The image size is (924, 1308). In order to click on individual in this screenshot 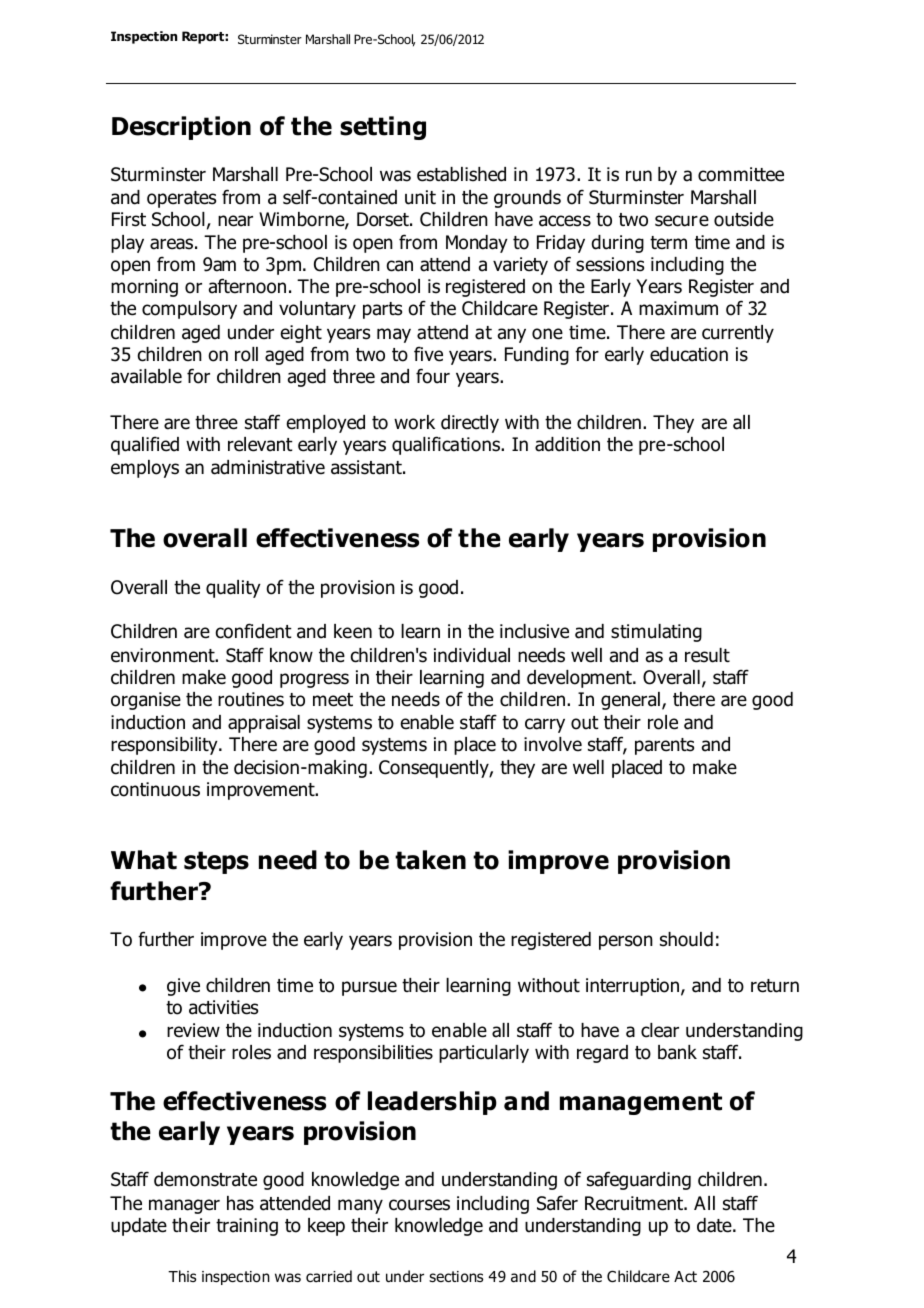, I will do `click(472, 655)`.
